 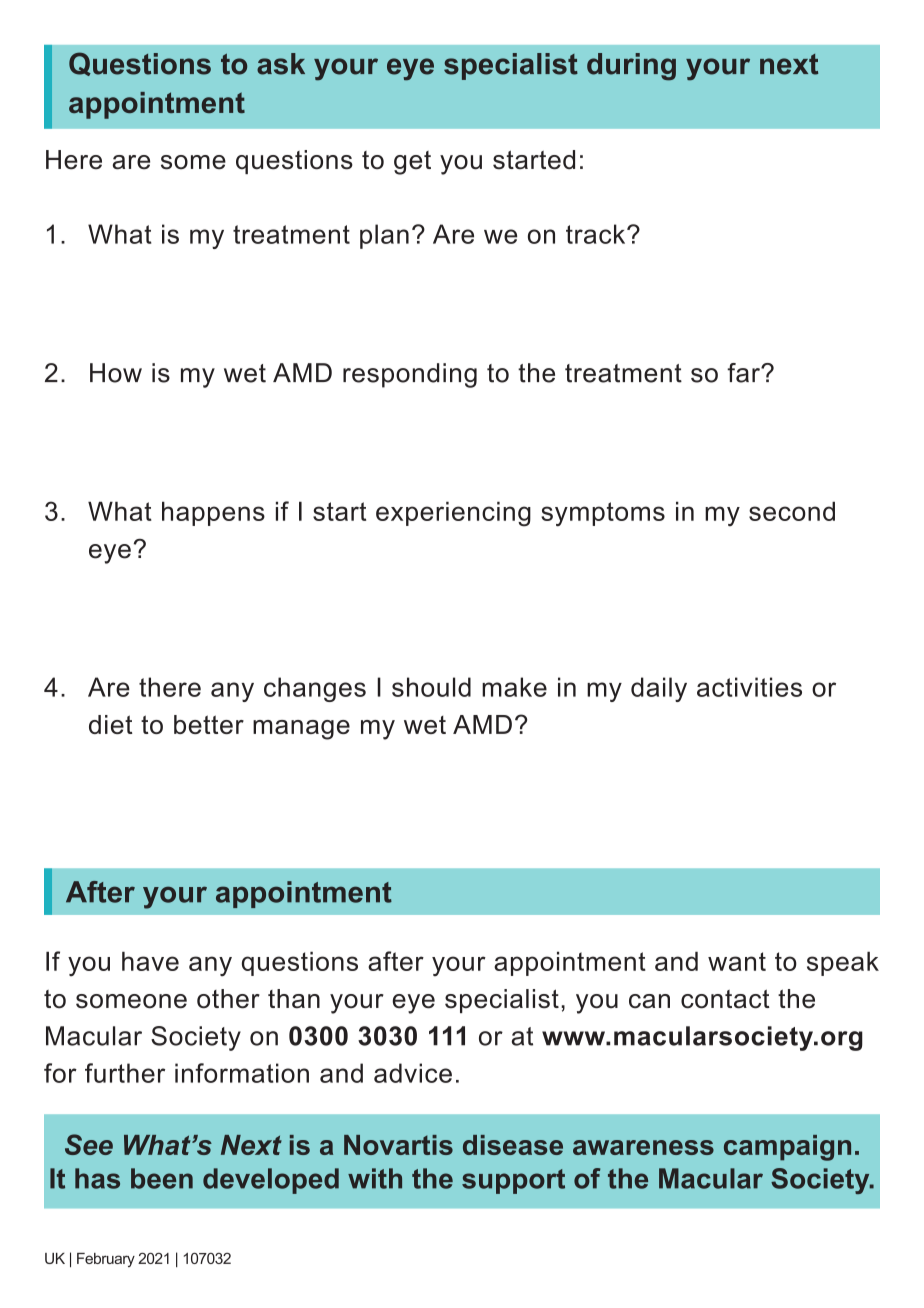 What do you see at coordinates (749, 687) in the document?
I see `activities` at bounding box center [749, 687].
